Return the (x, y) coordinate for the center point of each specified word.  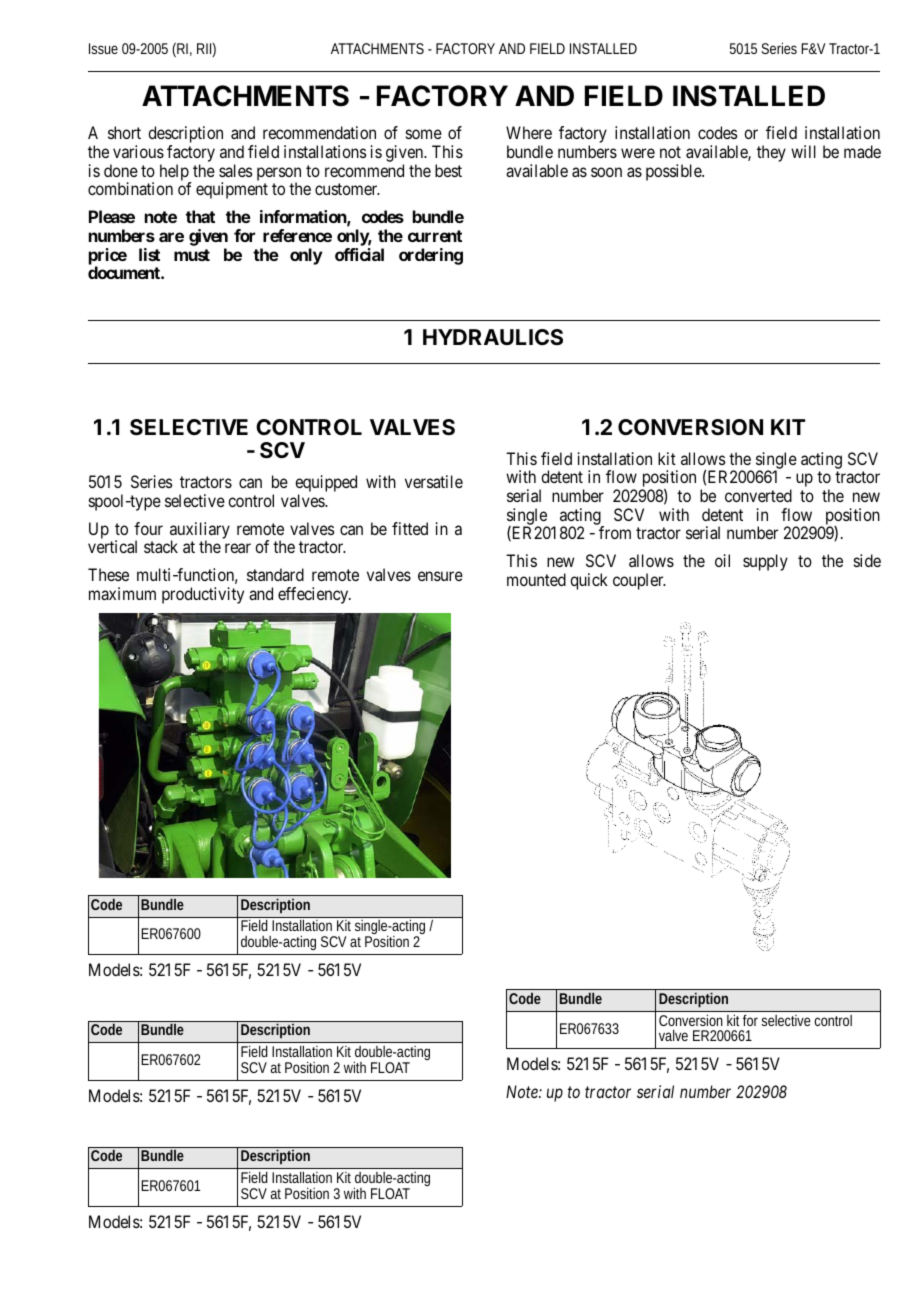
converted (758, 495)
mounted (536, 579)
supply (765, 562)
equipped (326, 485)
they (771, 153)
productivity (203, 595)
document (125, 272)
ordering (431, 256)
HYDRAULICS (493, 337)
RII (205, 50)
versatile (434, 481)
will (803, 151)
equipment (232, 190)
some (424, 134)
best (448, 170)
